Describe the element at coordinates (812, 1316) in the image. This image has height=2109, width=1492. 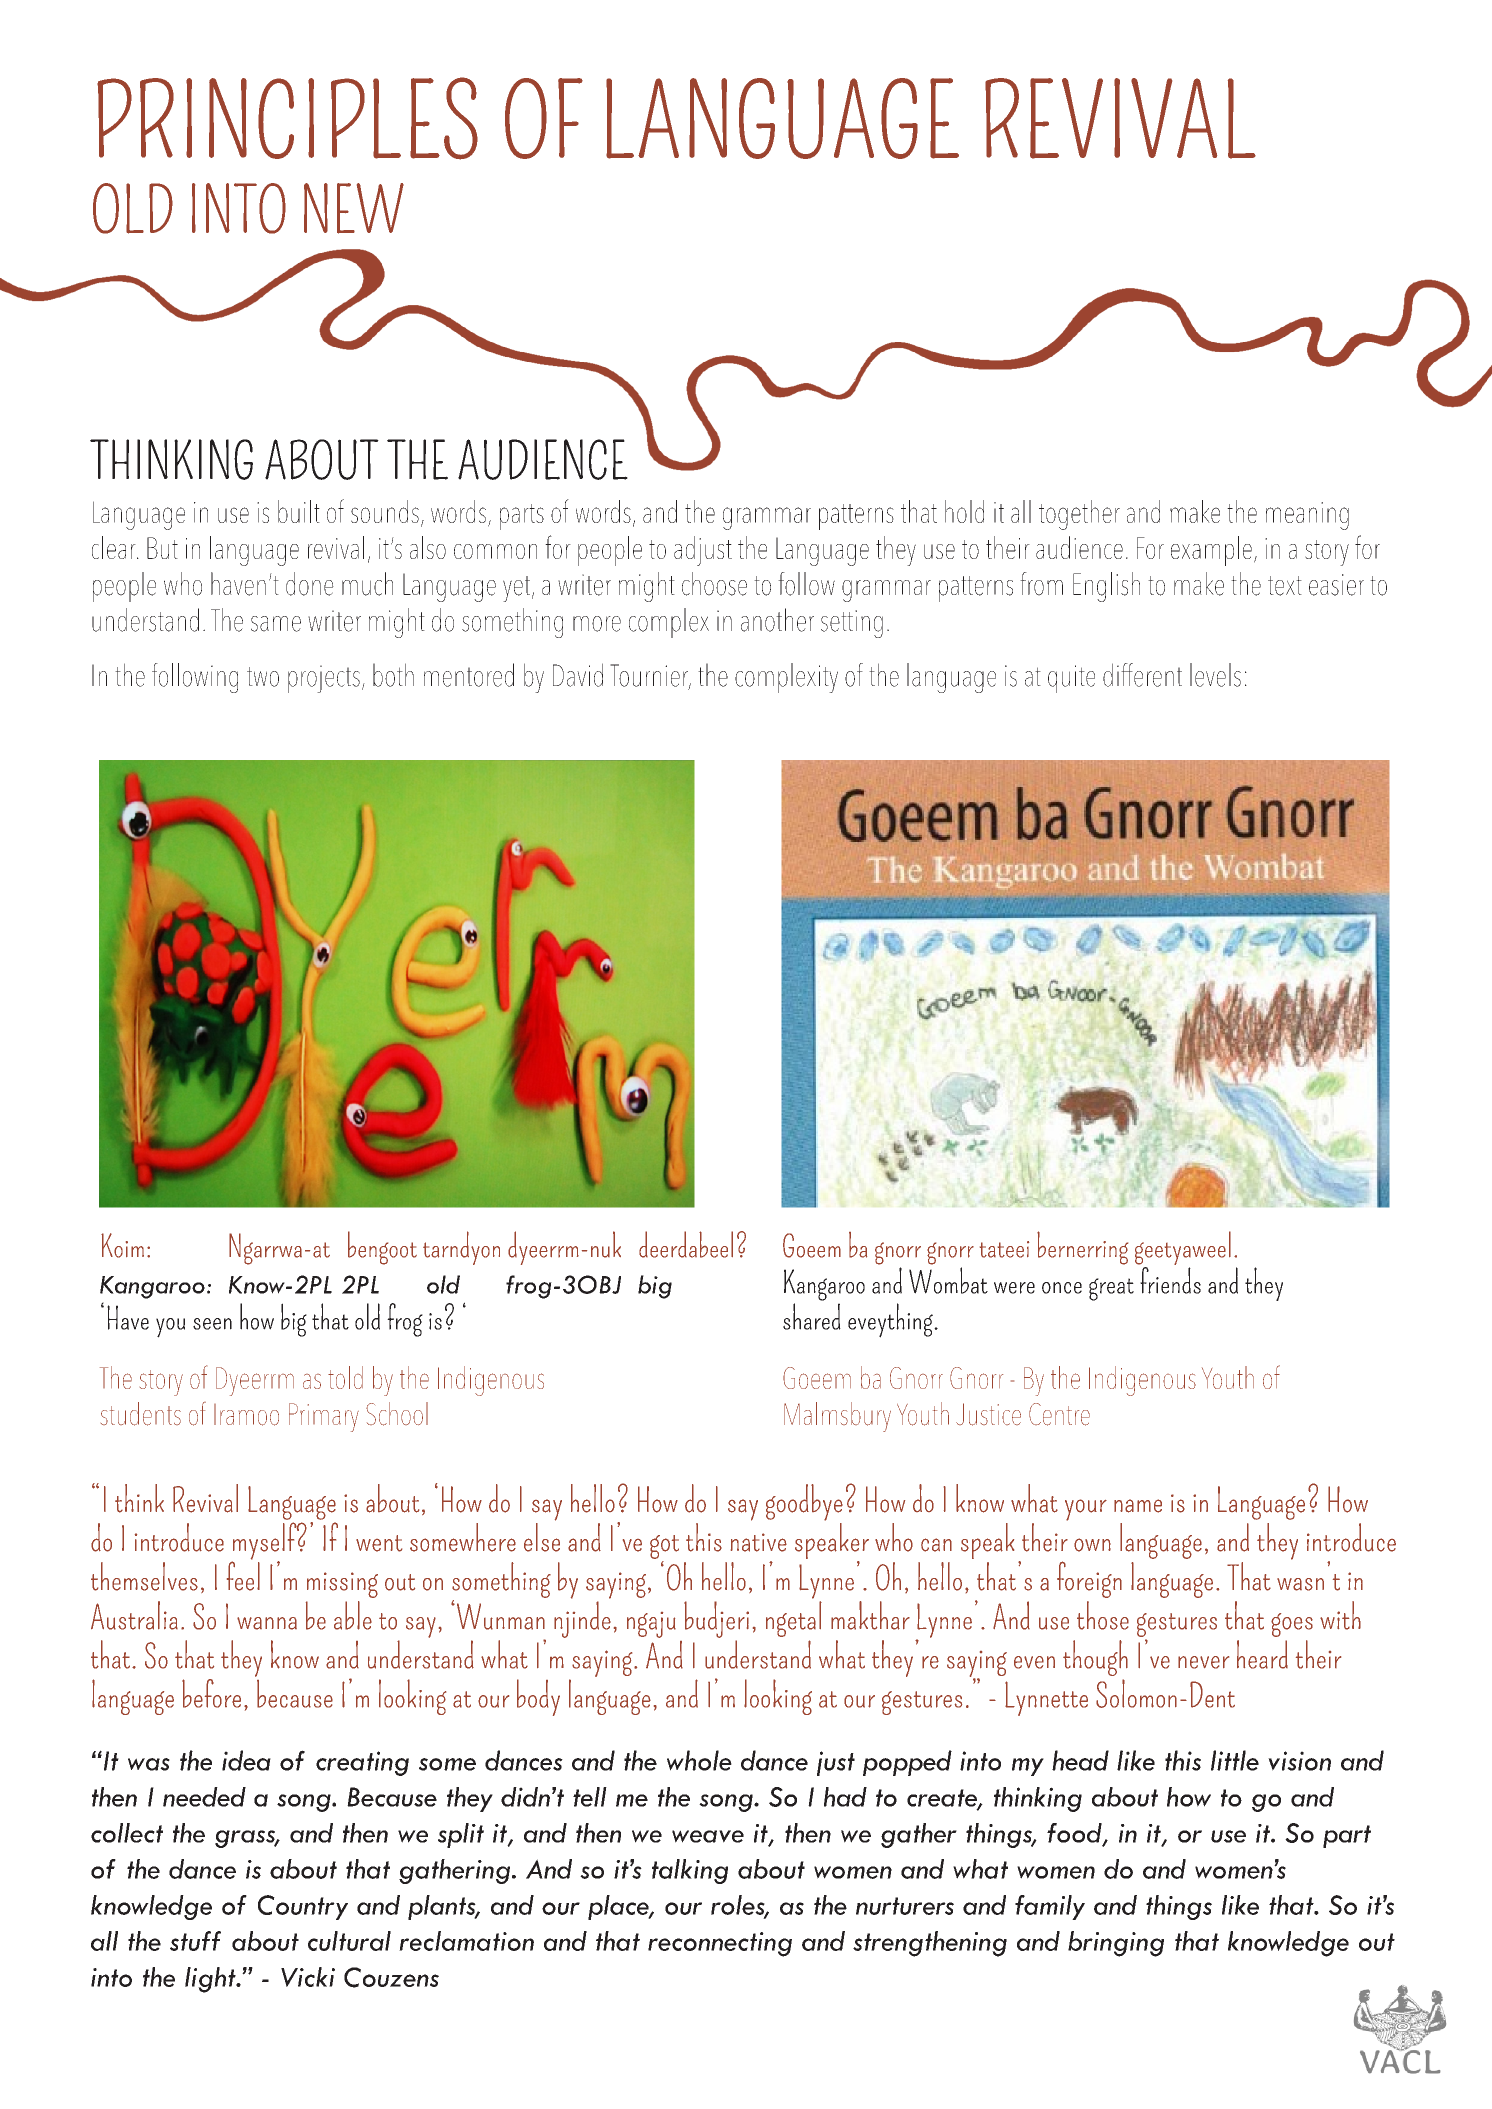
I see `shared` at that location.
